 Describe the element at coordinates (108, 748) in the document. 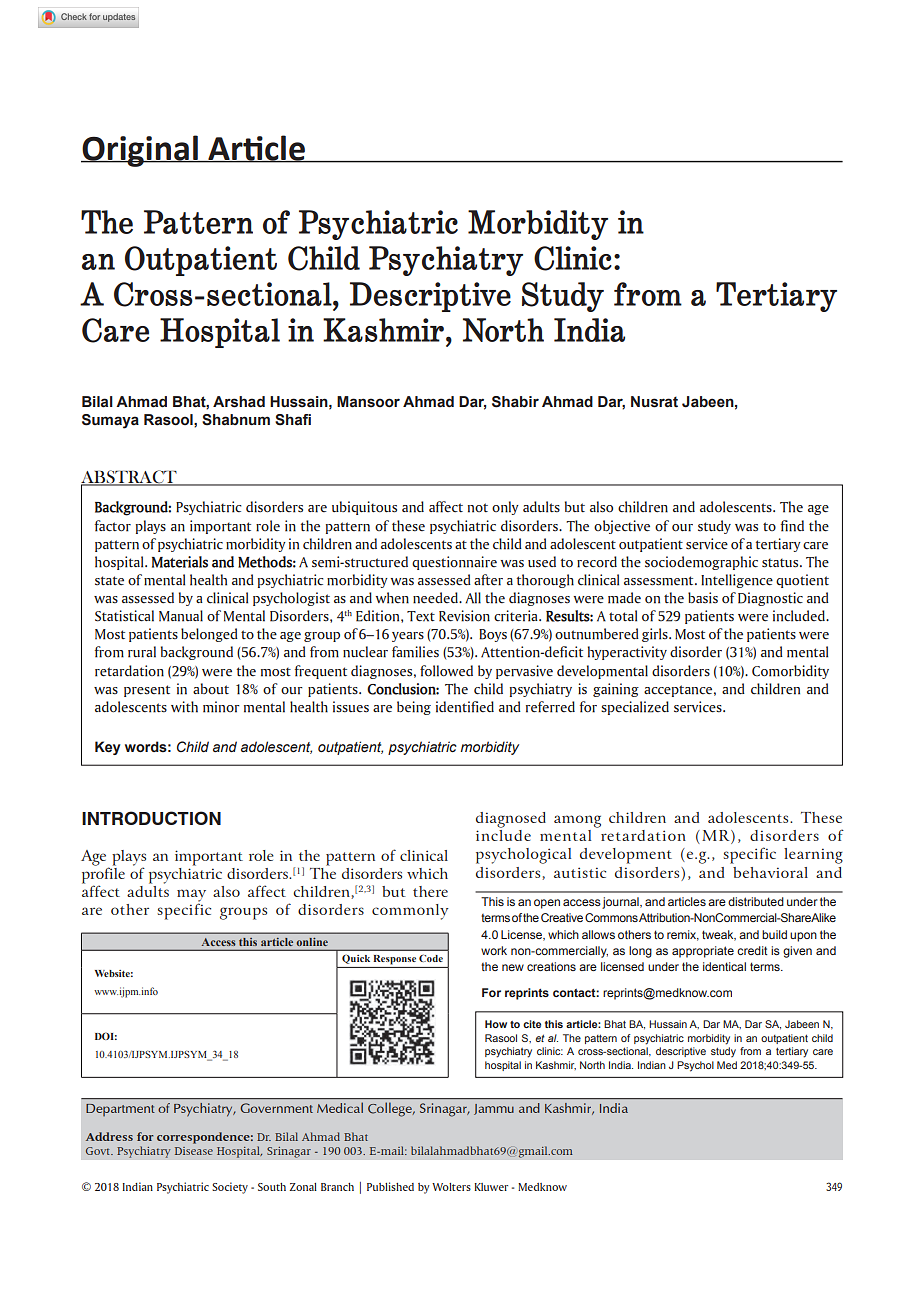

I see `Key` at that location.
